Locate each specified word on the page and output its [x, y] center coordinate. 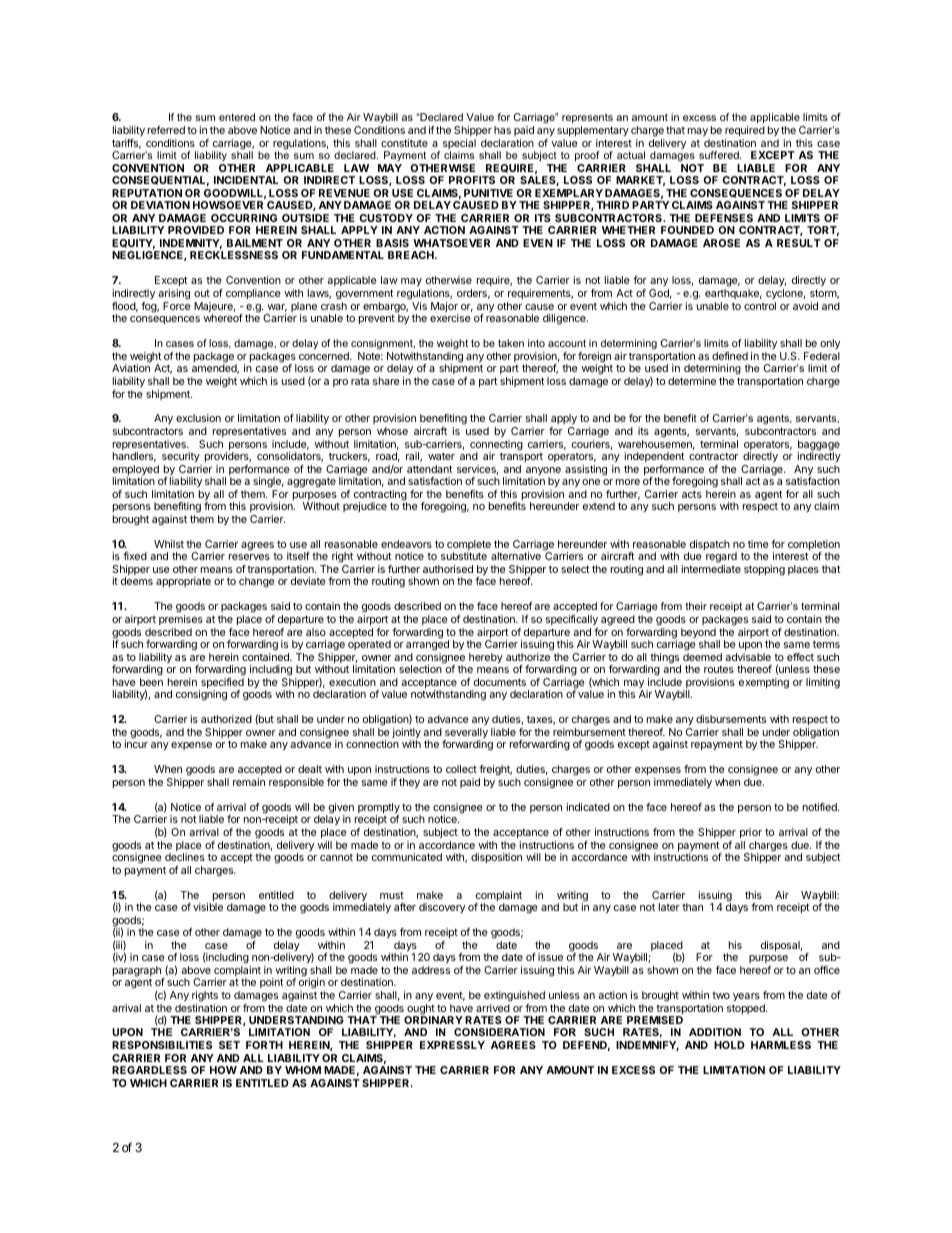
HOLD [729, 1045]
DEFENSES [724, 218]
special [459, 145]
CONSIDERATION [499, 1032]
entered [237, 117]
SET [229, 1045]
